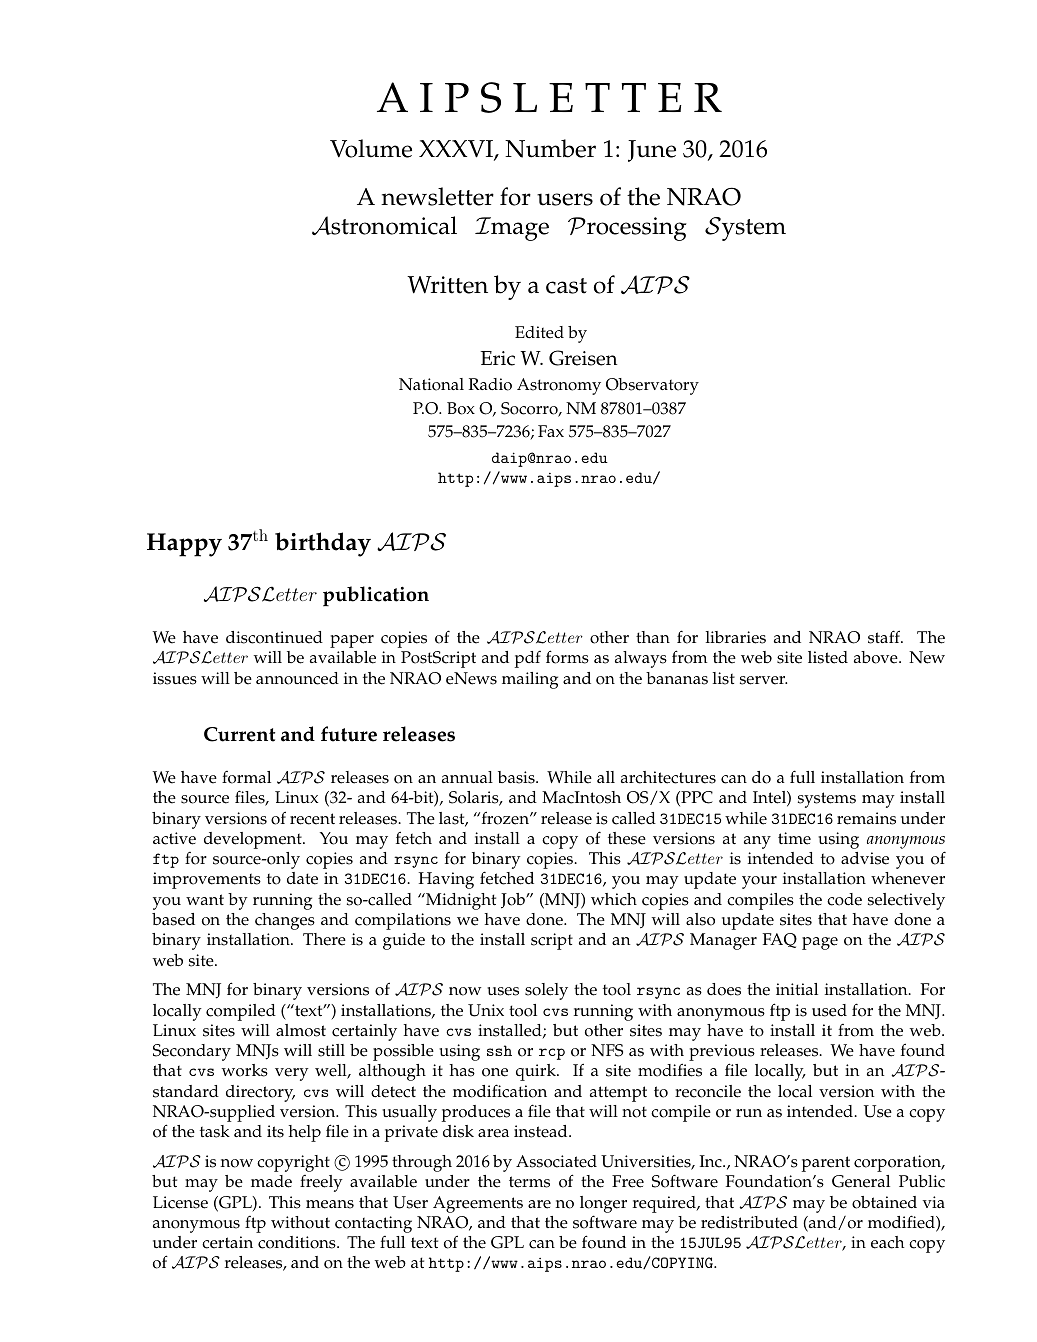  I want to click on obtained, so click(884, 1202).
